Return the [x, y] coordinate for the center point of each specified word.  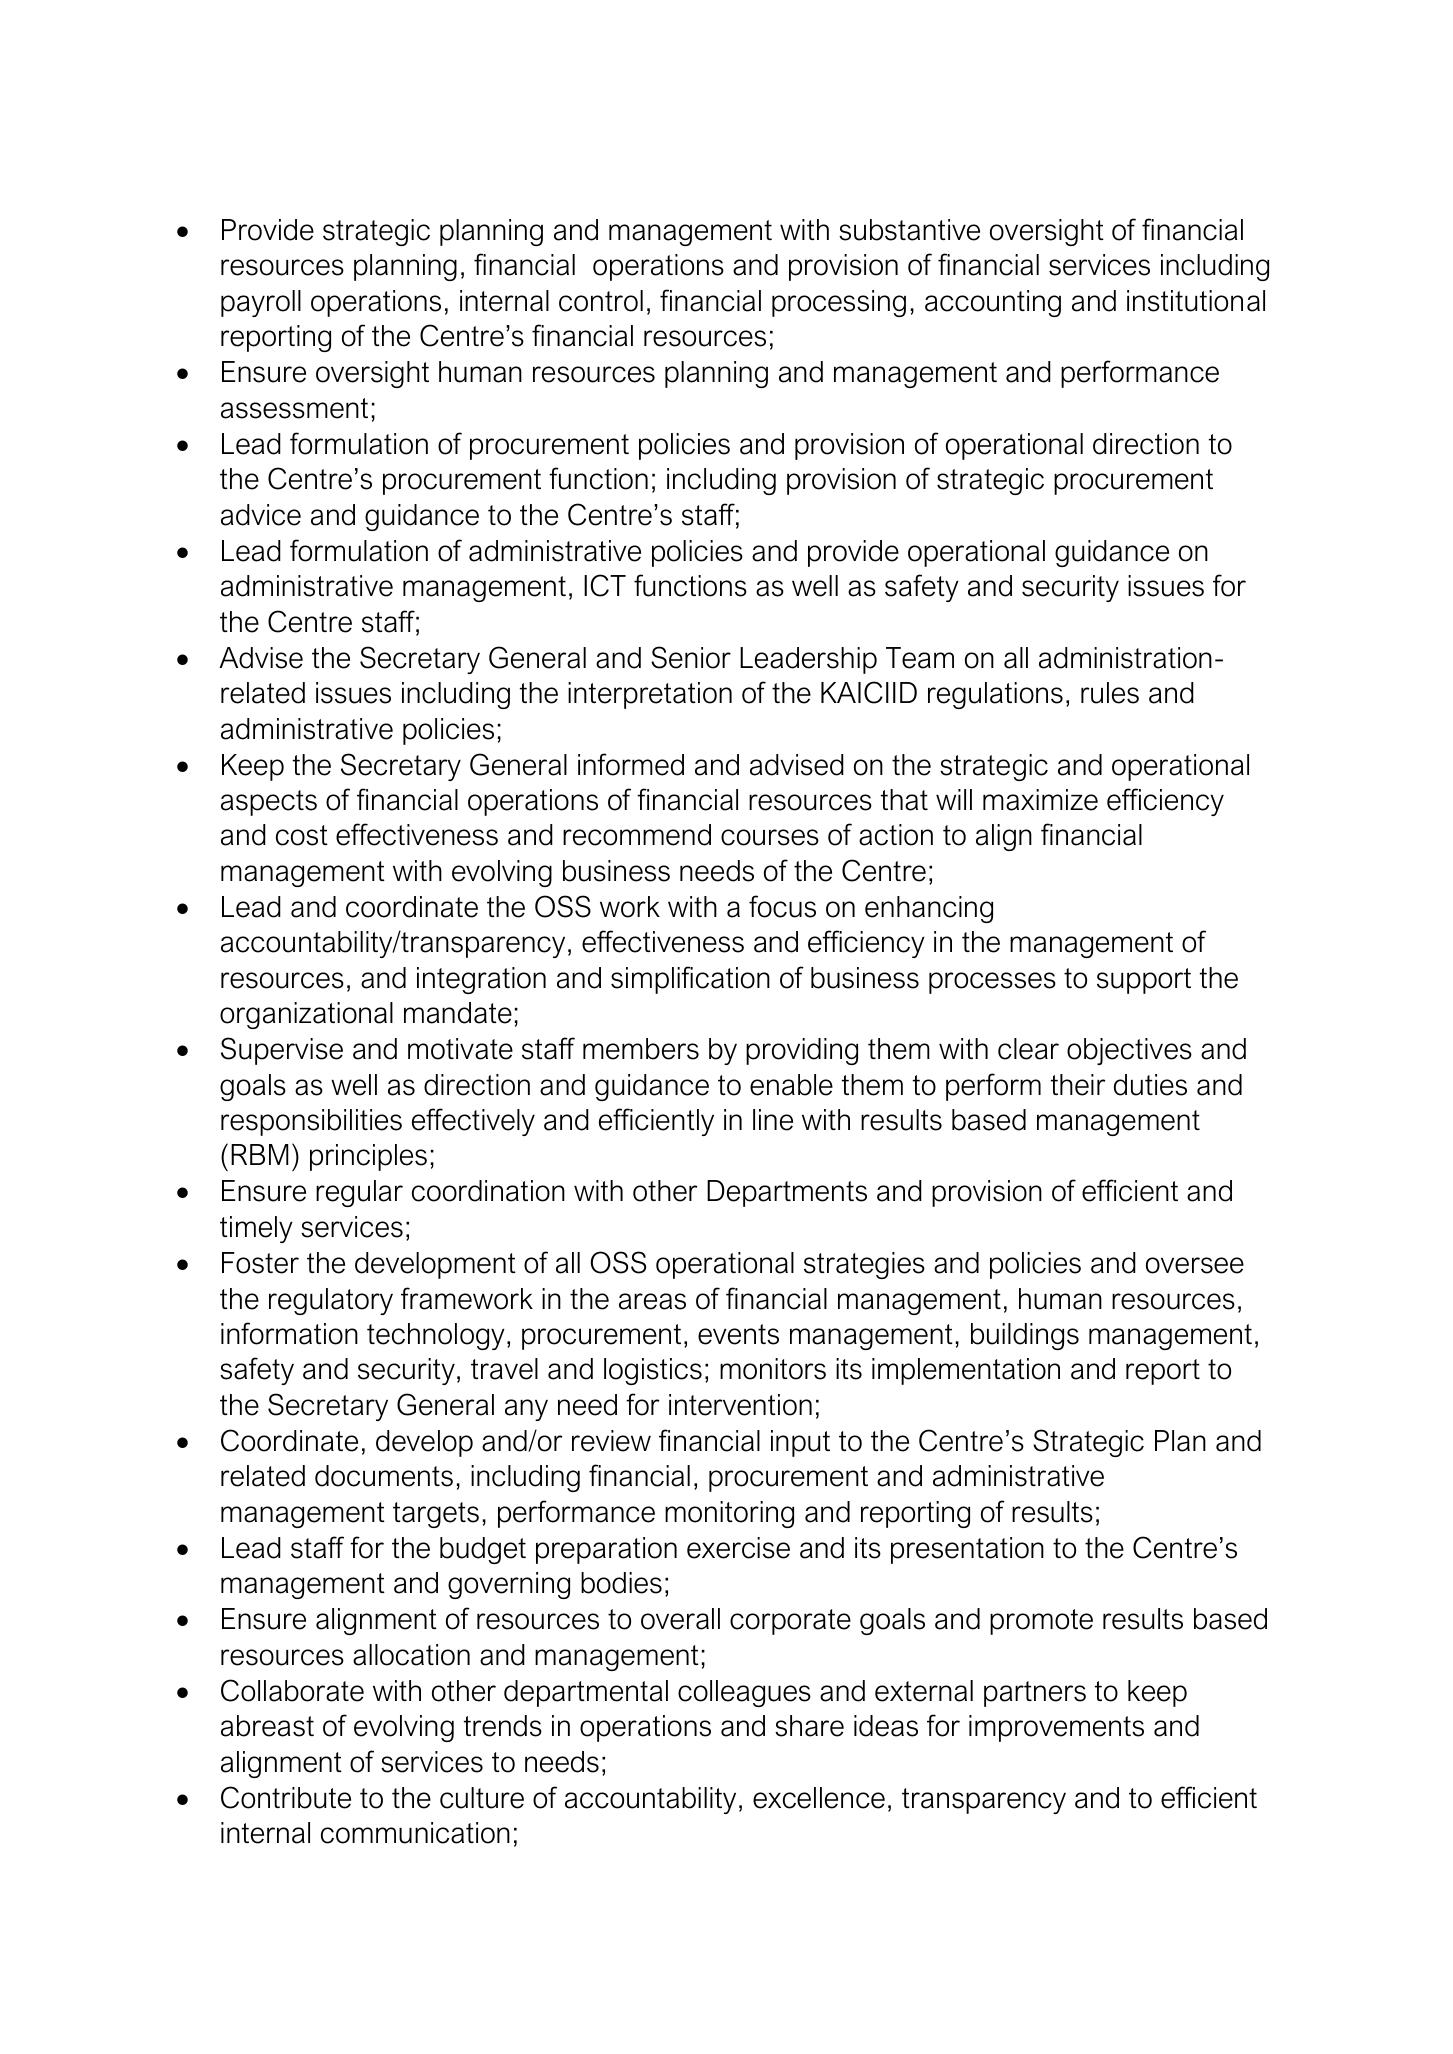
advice [261, 515]
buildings [1025, 1336]
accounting [993, 303]
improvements [1056, 1728]
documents [384, 1476]
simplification [690, 980]
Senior [691, 657]
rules [1110, 693]
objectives [1129, 1051]
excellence [819, 1798]
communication [415, 1833]
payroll [261, 303]
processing [839, 303]
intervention [740, 1405]
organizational [306, 1015]
